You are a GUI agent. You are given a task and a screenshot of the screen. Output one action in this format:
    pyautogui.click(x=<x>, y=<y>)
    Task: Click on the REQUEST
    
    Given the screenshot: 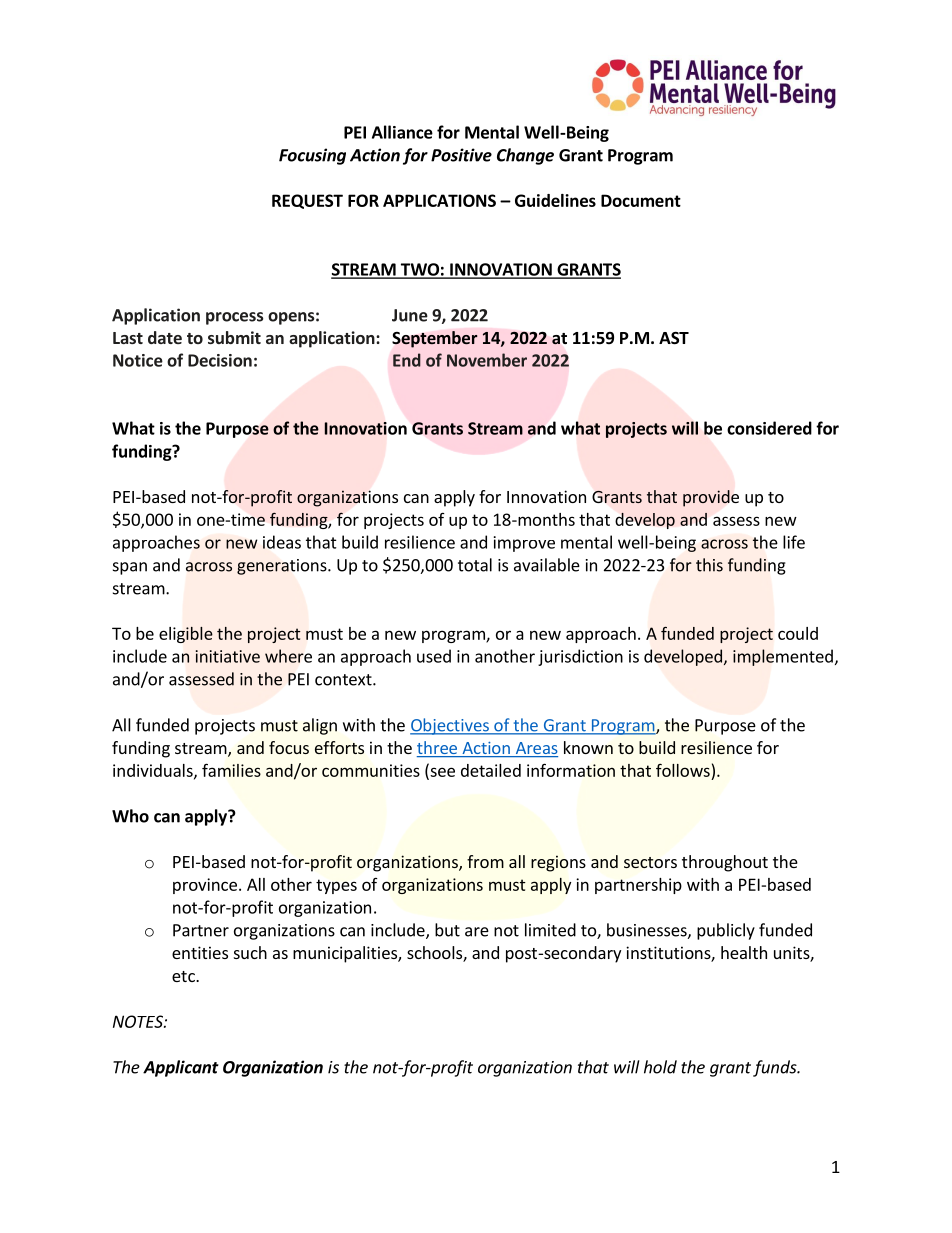 What is the action you would take?
    pyautogui.click(x=307, y=201)
